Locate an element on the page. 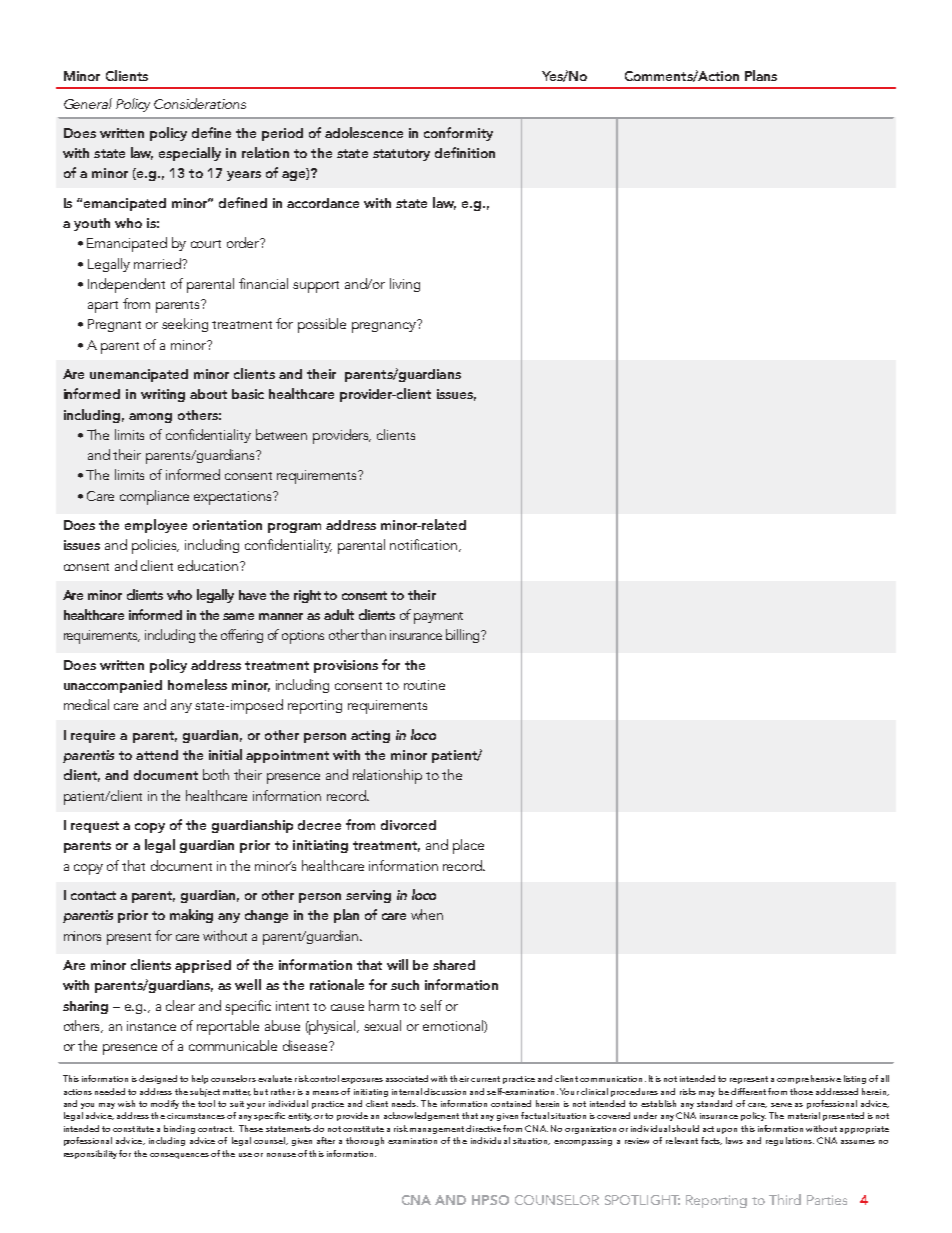 The height and width of the image is (1233, 952). divorced is located at coordinates (408, 825).
